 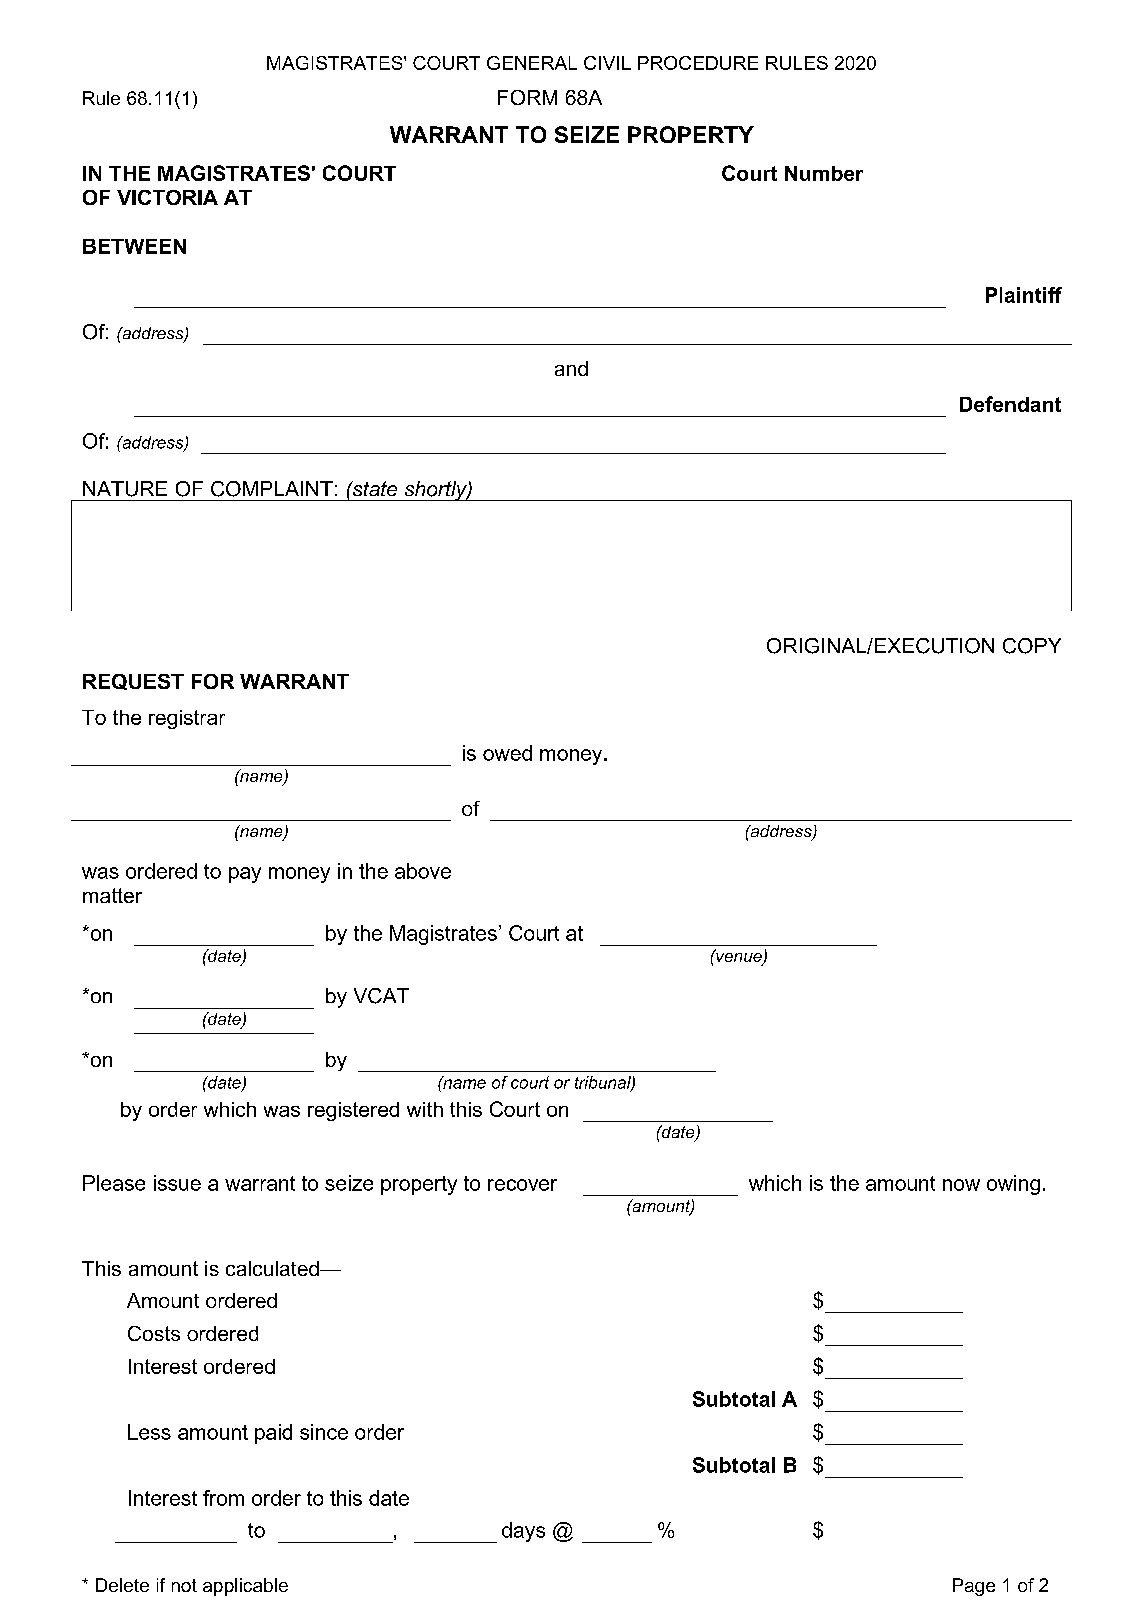 I want to click on Number, so click(x=824, y=173).
